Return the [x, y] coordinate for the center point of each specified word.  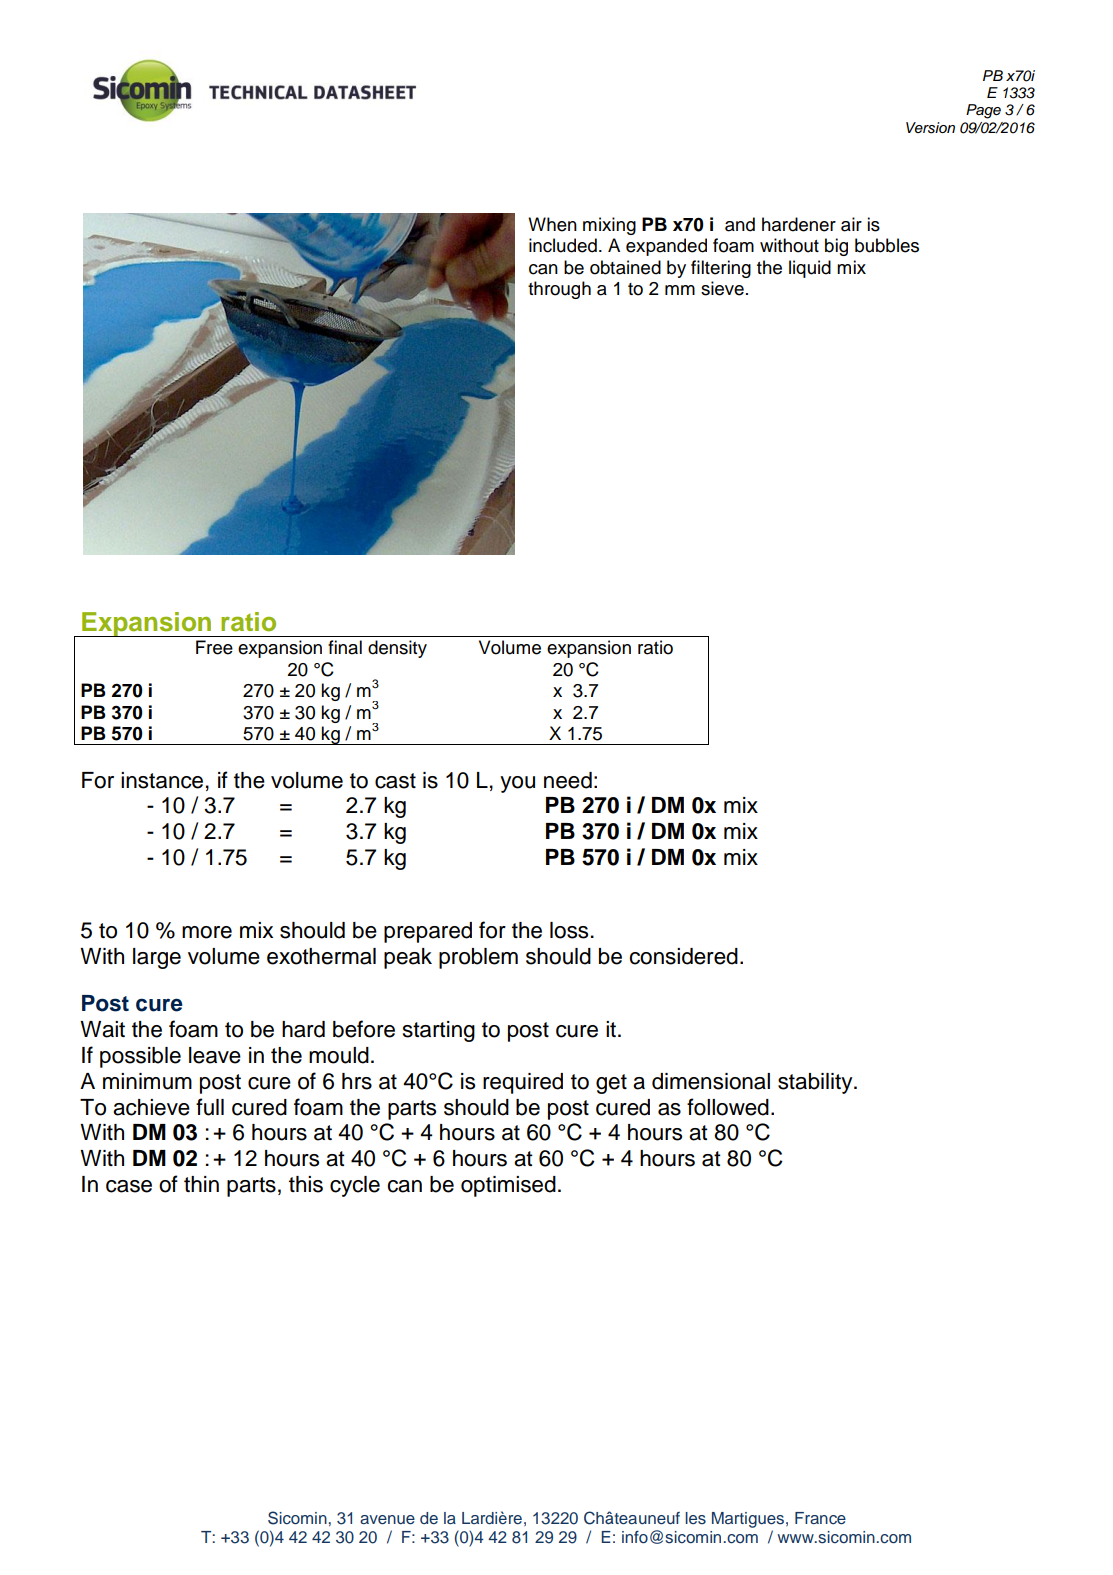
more [207, 932]
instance [162, 780]
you [517, 784]
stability [816, 1083]
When [552, 224]
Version [930, 128]
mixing [609, 226]
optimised [508, 1186]
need [568, 780]
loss [569, 930]
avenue [387, 1519]
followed [728, 1107]
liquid [810, 269]
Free [214, 647]
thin [201, 1184]
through [559, 290]
